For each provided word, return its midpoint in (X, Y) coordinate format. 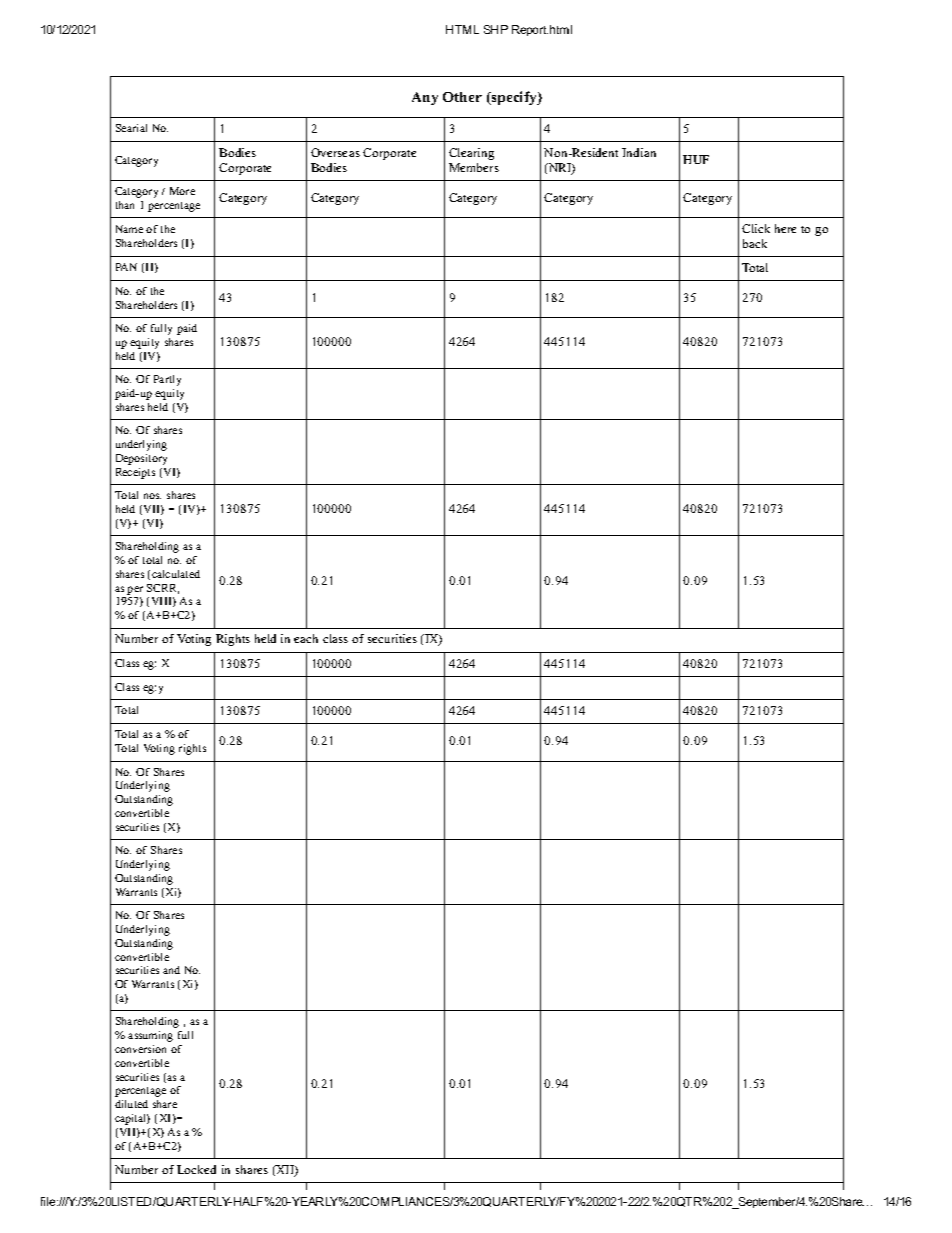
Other (462, 97)
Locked (196, 1169)
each (306, 638)
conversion (140, 1049)
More (182, 191)
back (755, 243)
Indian (639, 152)
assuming (150, 1036)
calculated (176, 574)
